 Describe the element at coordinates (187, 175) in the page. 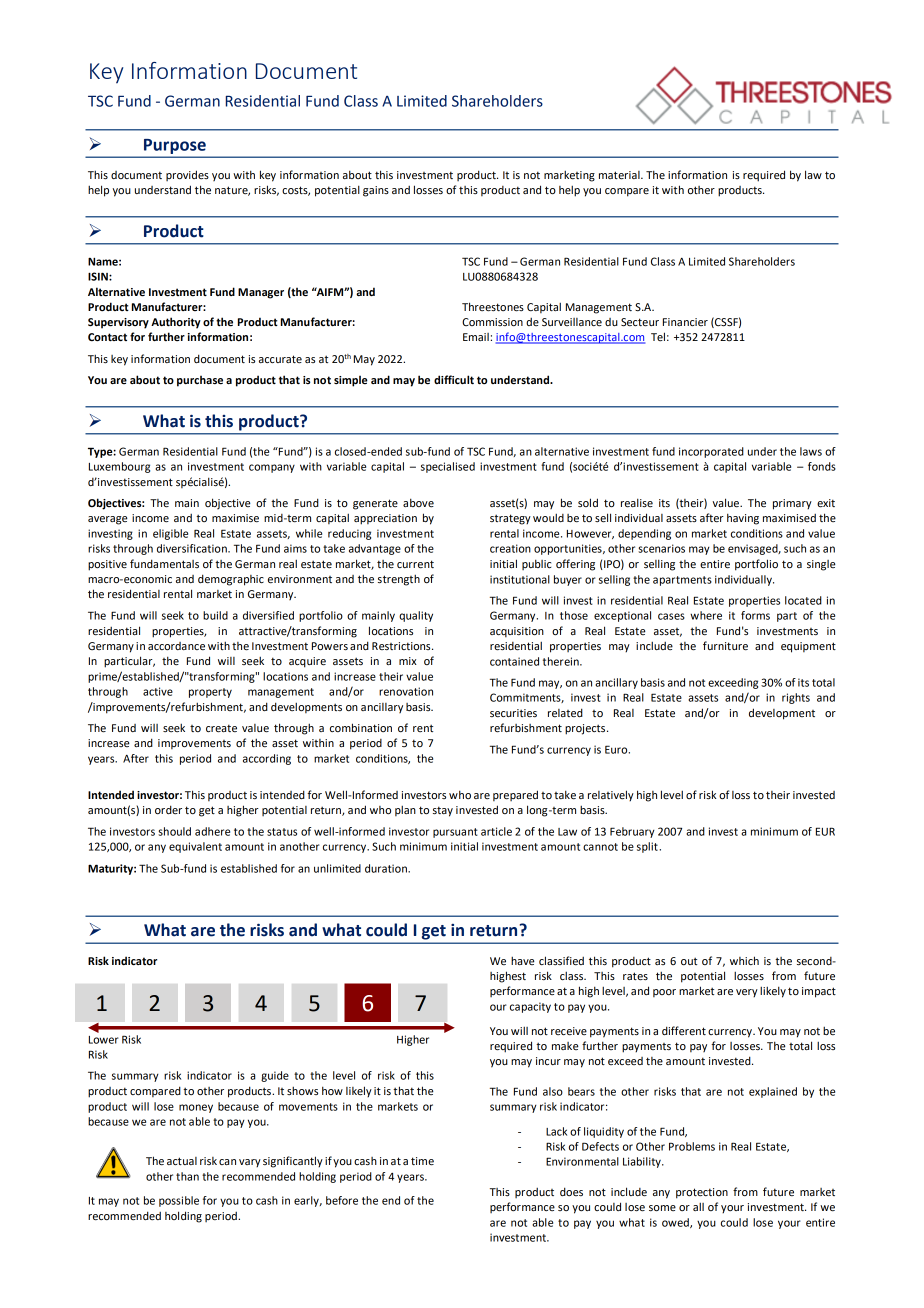

I see `provides` at that location.
